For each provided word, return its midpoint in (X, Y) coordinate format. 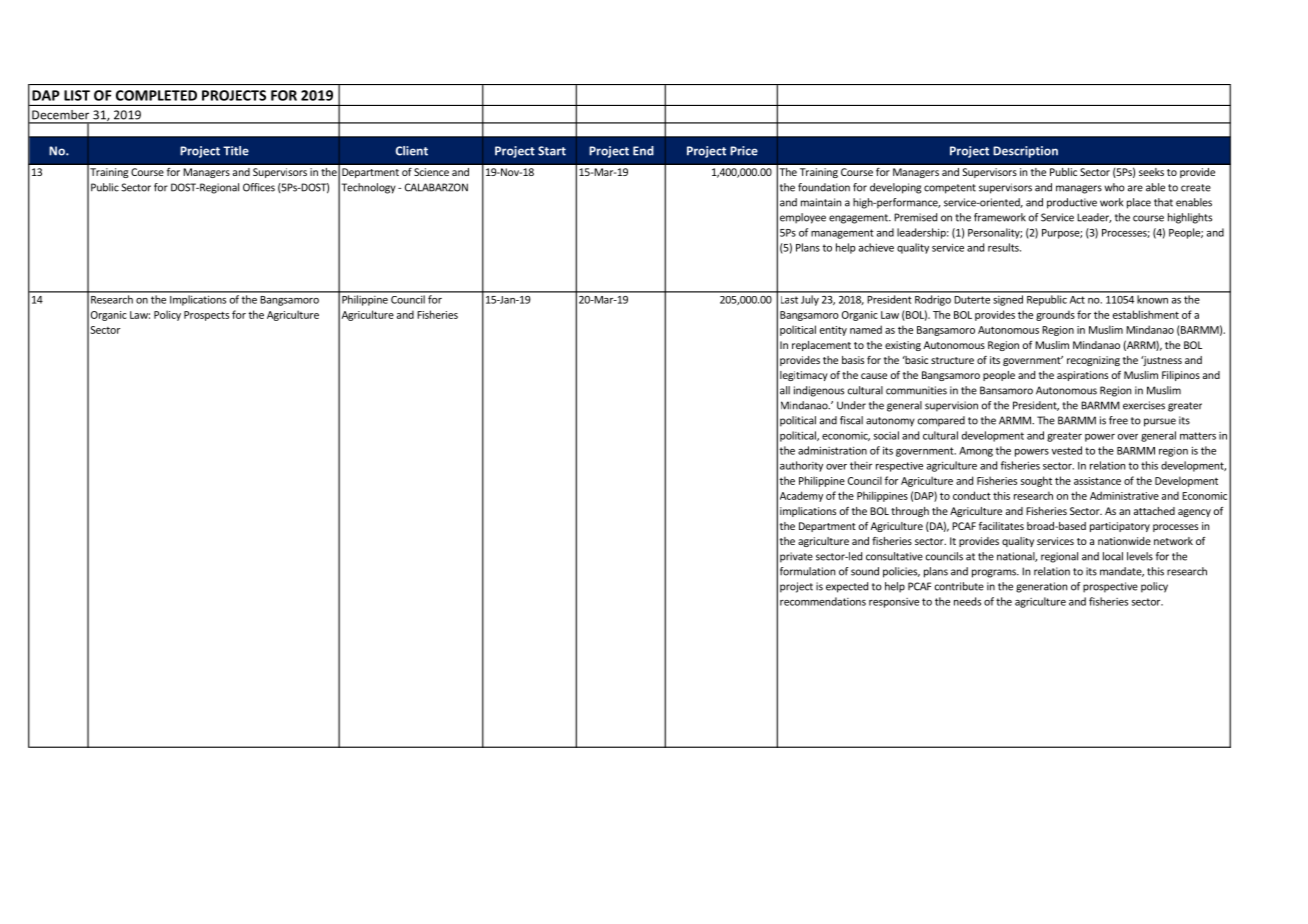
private (796, 557)
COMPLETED (156, 95)
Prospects (206, 316)
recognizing (1093, 361)
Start (552, 151)
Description (1025, 152)
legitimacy (804, 376)
